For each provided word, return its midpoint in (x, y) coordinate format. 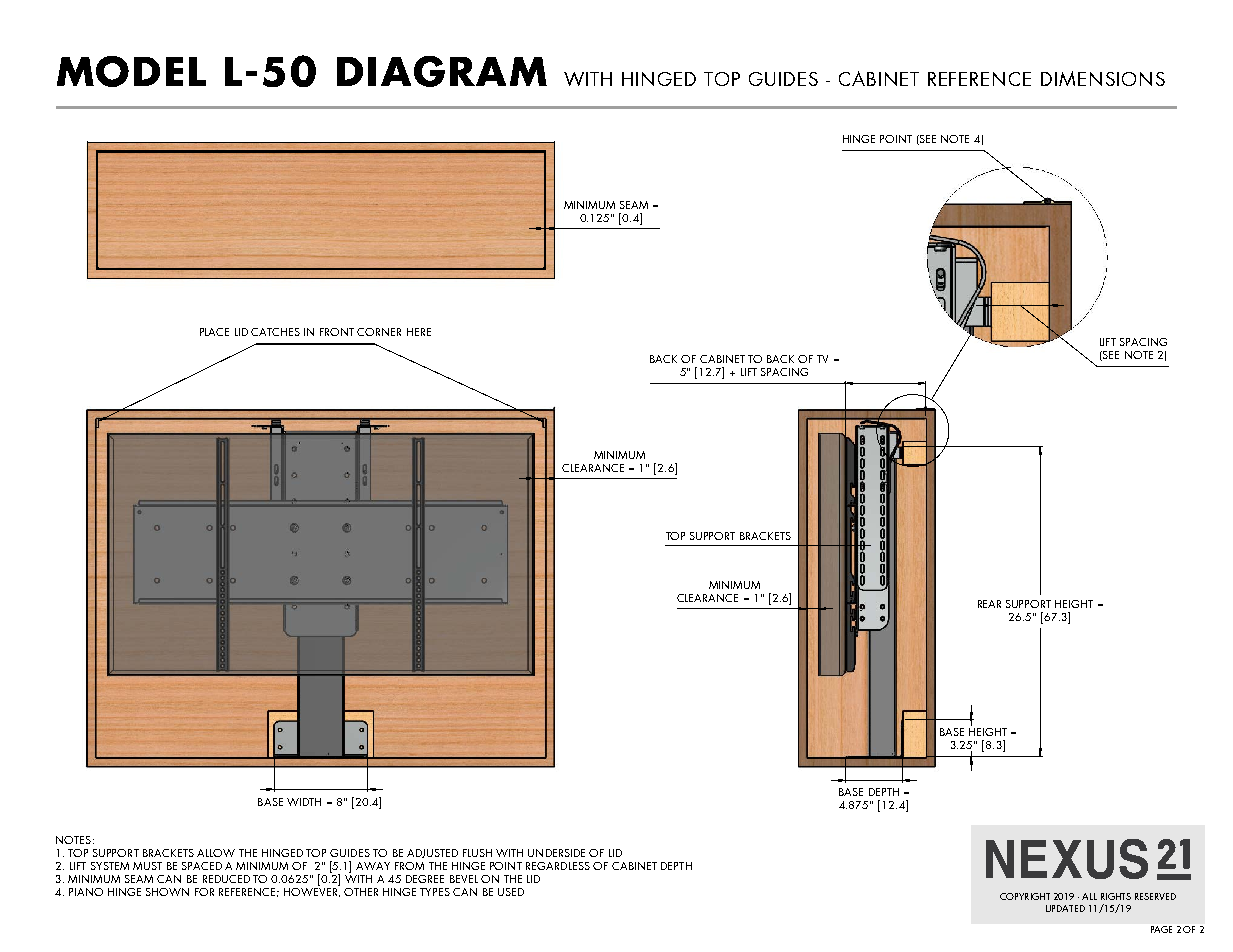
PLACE (214, 332)
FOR (204, 892)
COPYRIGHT (1025, 896)
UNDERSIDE (556, 853)
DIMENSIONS (1103, 78)
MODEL (131, 71)
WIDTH (304, 802)
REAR (989, 604)
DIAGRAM (442, 71)
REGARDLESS (558, 866)
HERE (419, 332)
